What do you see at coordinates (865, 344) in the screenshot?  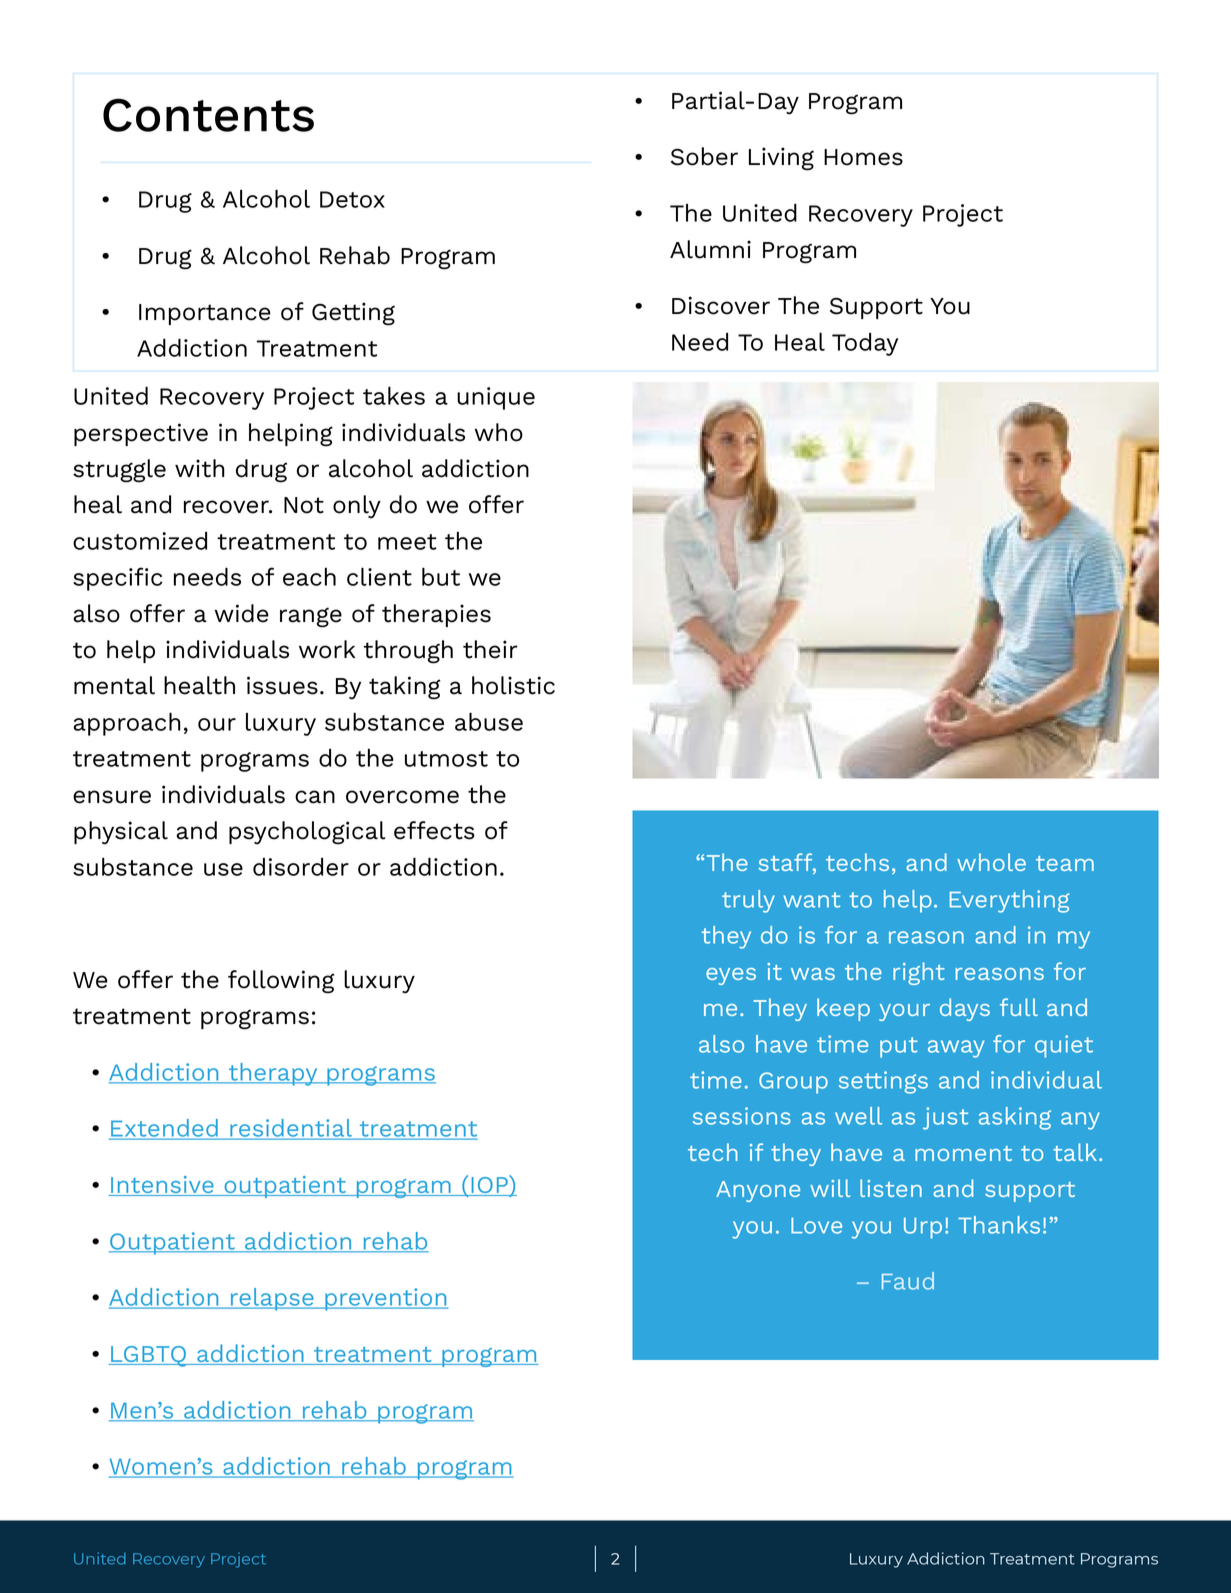 I see `Today` at bounding box center [865, 344].
